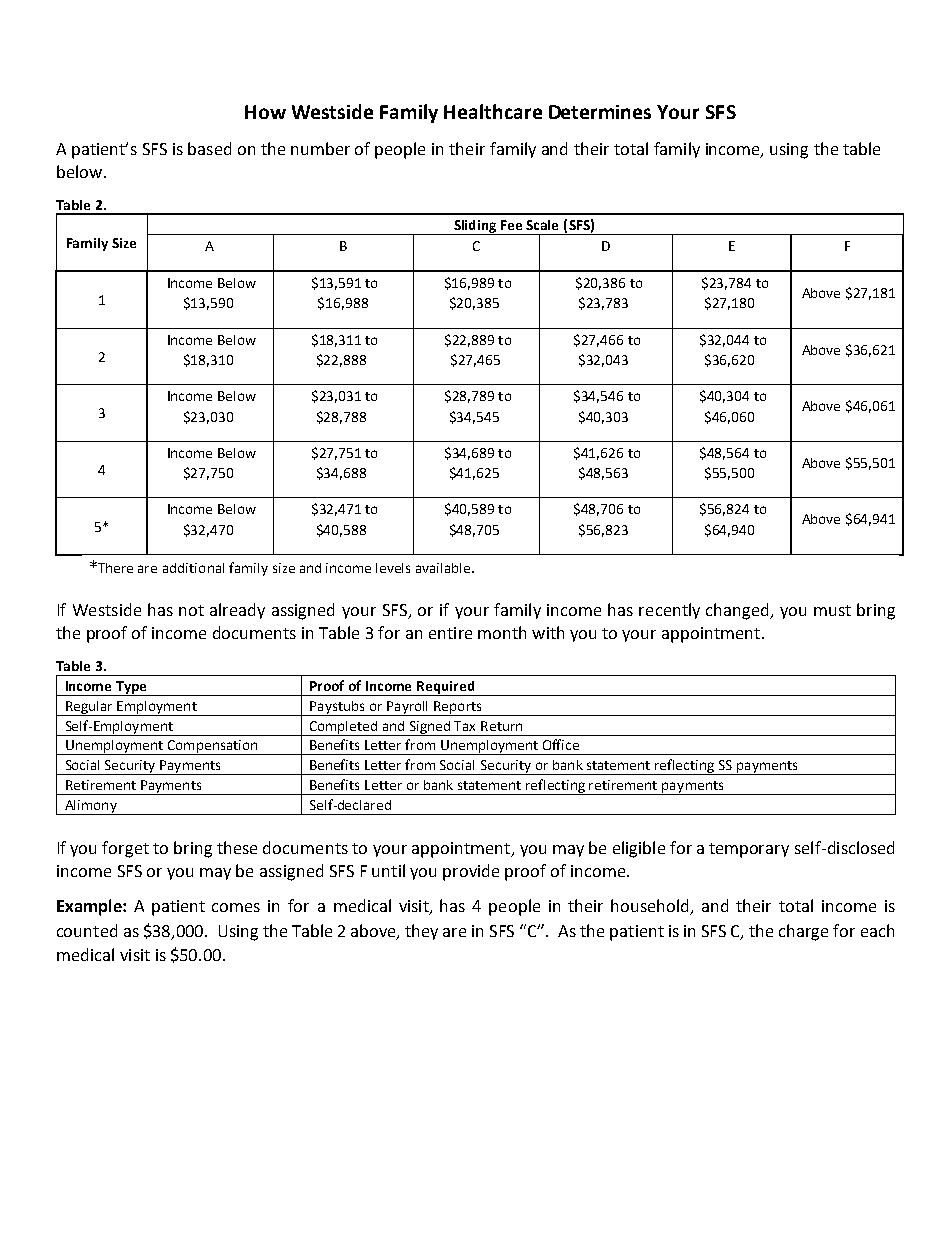  I want to click on available, so click(444, 568).
